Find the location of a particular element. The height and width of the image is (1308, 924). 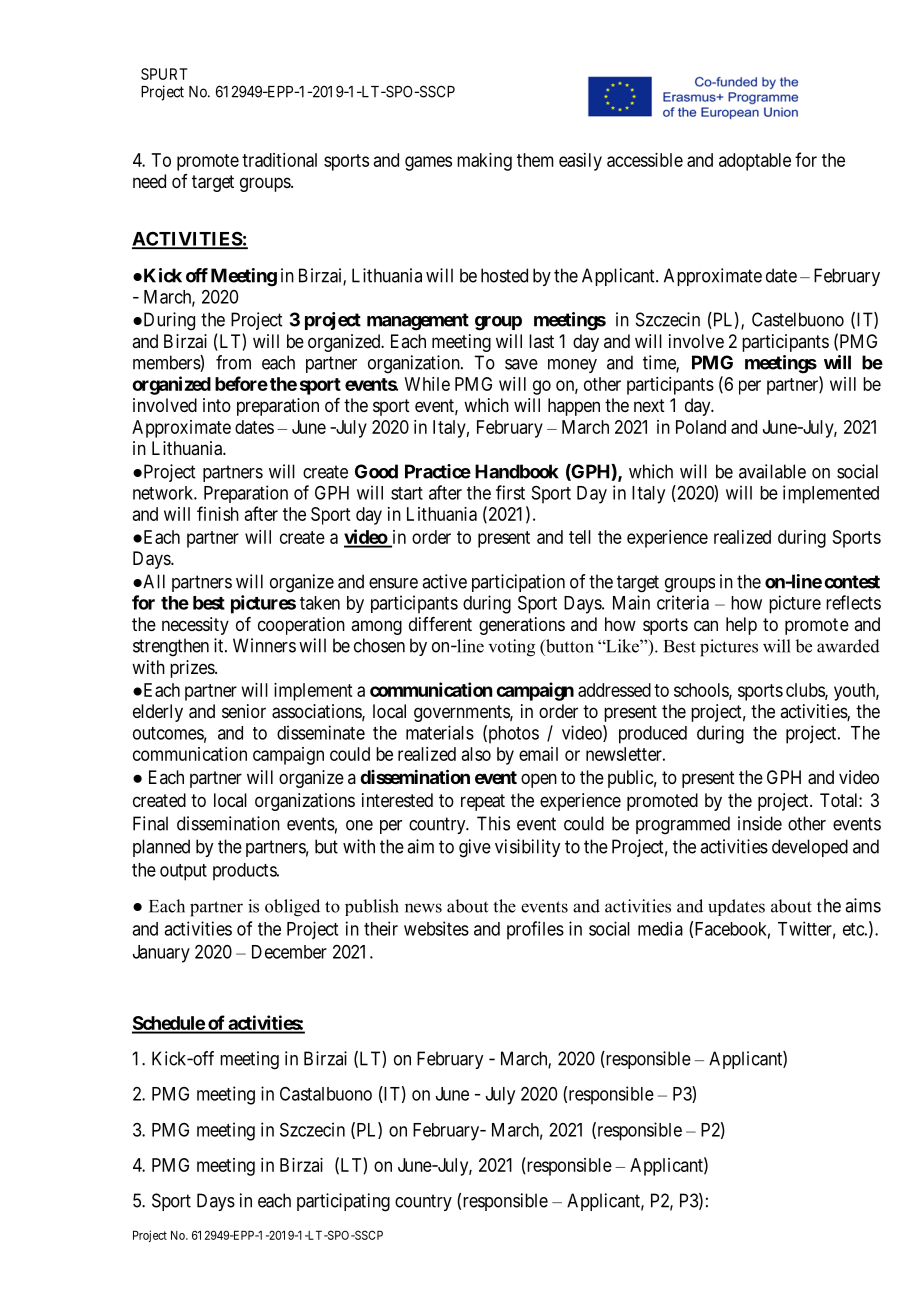

making is located at coordinates (484, 162).
